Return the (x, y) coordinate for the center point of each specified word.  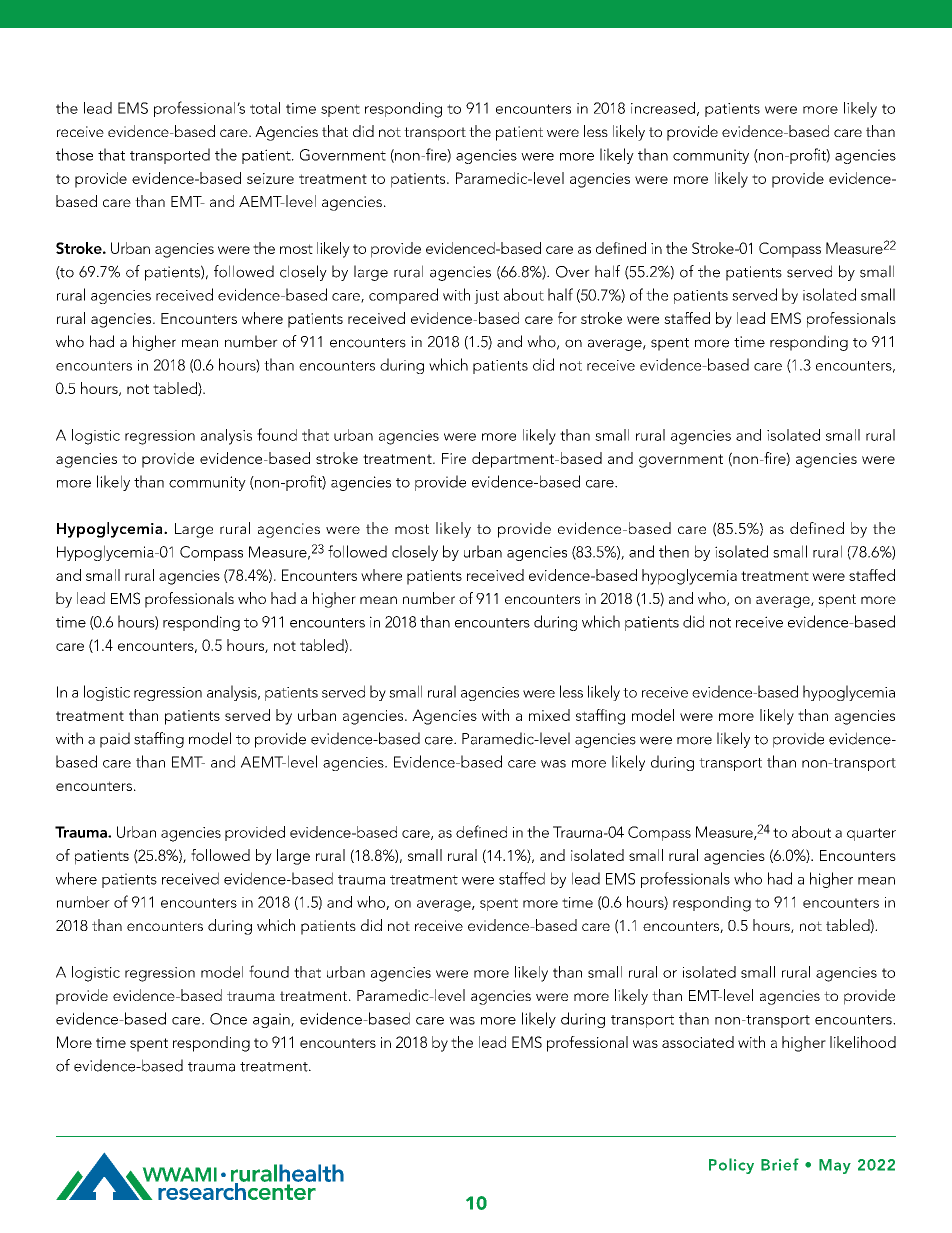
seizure (270, 178)
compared (403, 296)
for (567, 318)
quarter (871, 834)
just (486, 297)
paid (115, 740)
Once (228, 1019)
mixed (549, 715)
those (74, 154)
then (674, 551)
